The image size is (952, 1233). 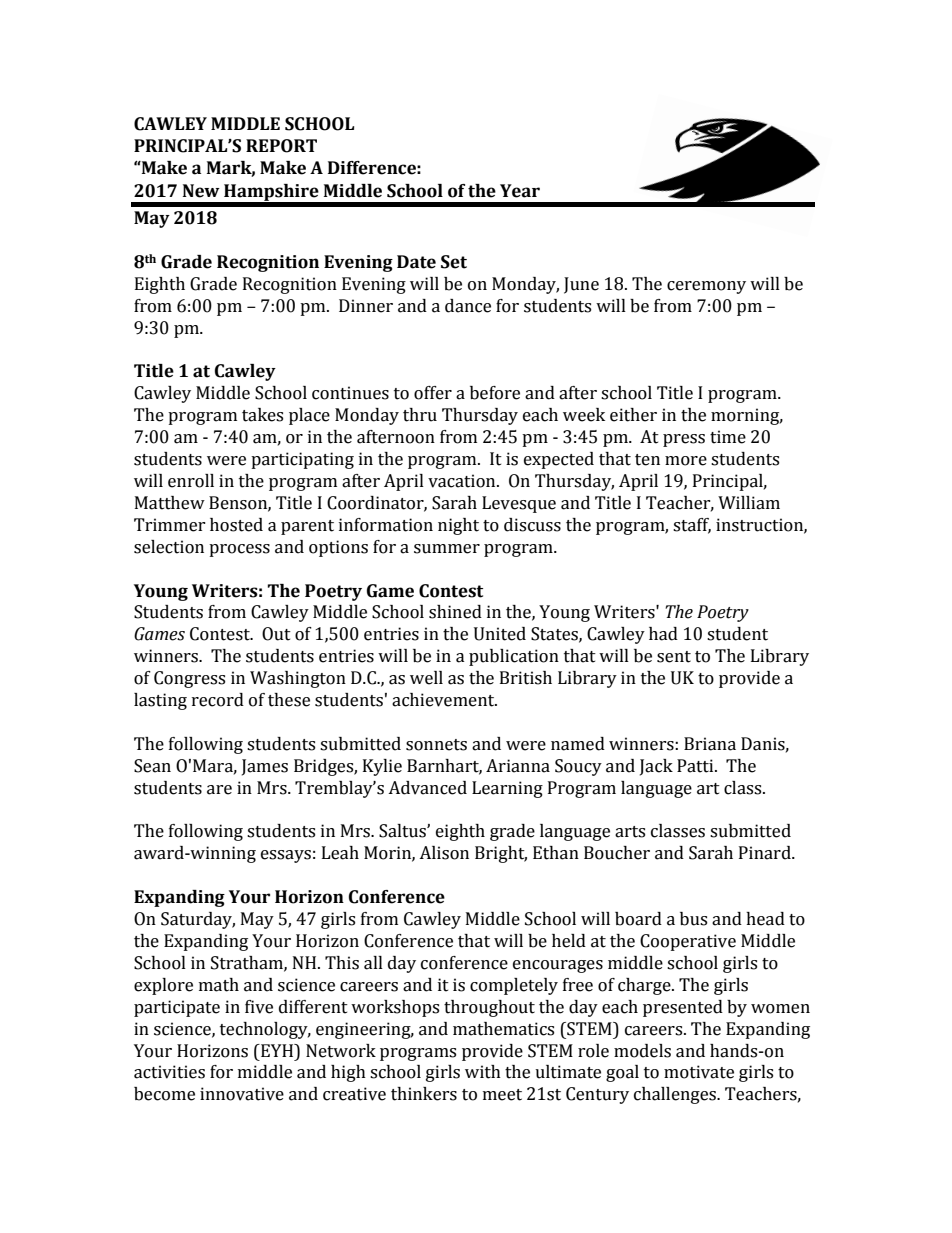 What do you see at coordinates (236, 525) in the document?
I see `hosted` at bounding box center [236, 525].
